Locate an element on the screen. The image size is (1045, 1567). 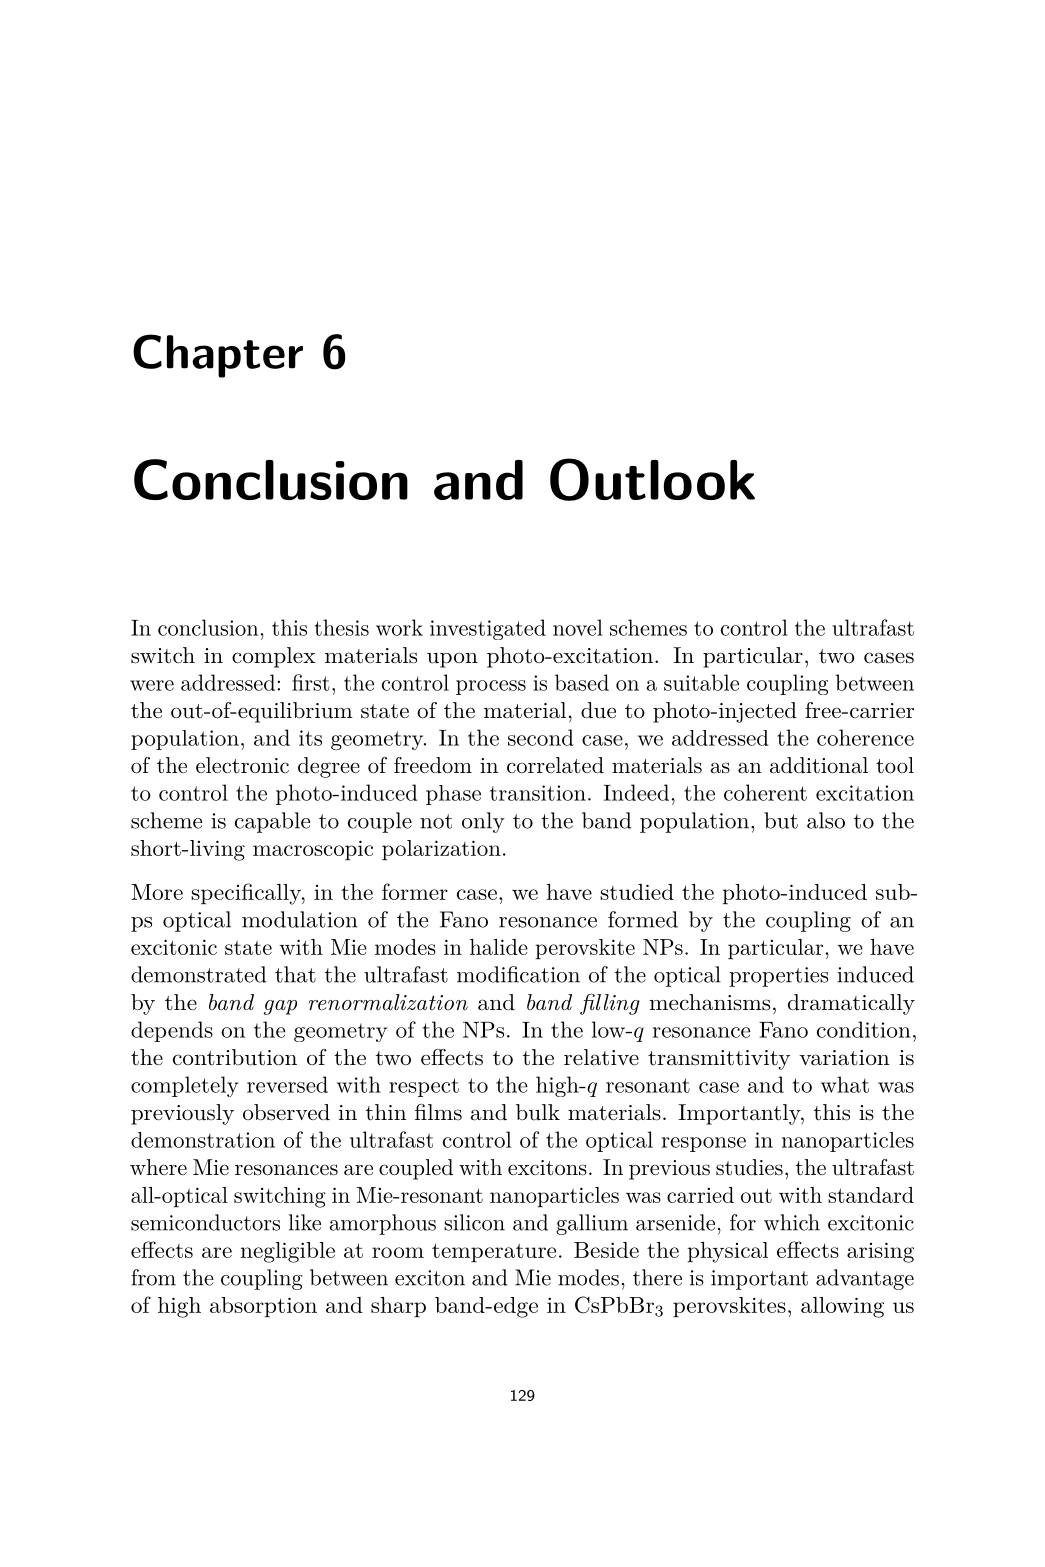
Chapter is located at coordinates (218, 356).
